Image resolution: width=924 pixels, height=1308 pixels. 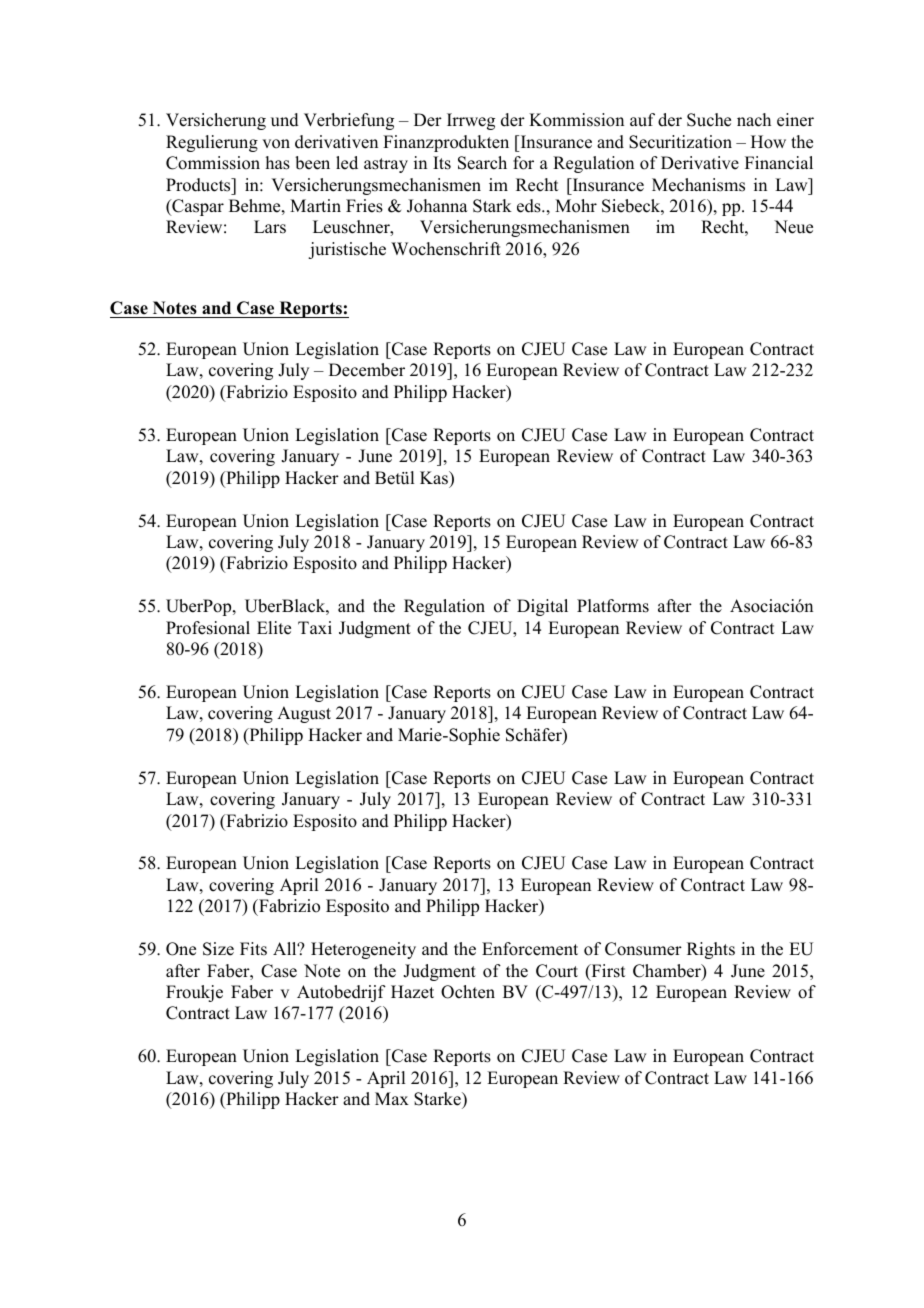 I want to click on von, so click(x=276, y=144).
